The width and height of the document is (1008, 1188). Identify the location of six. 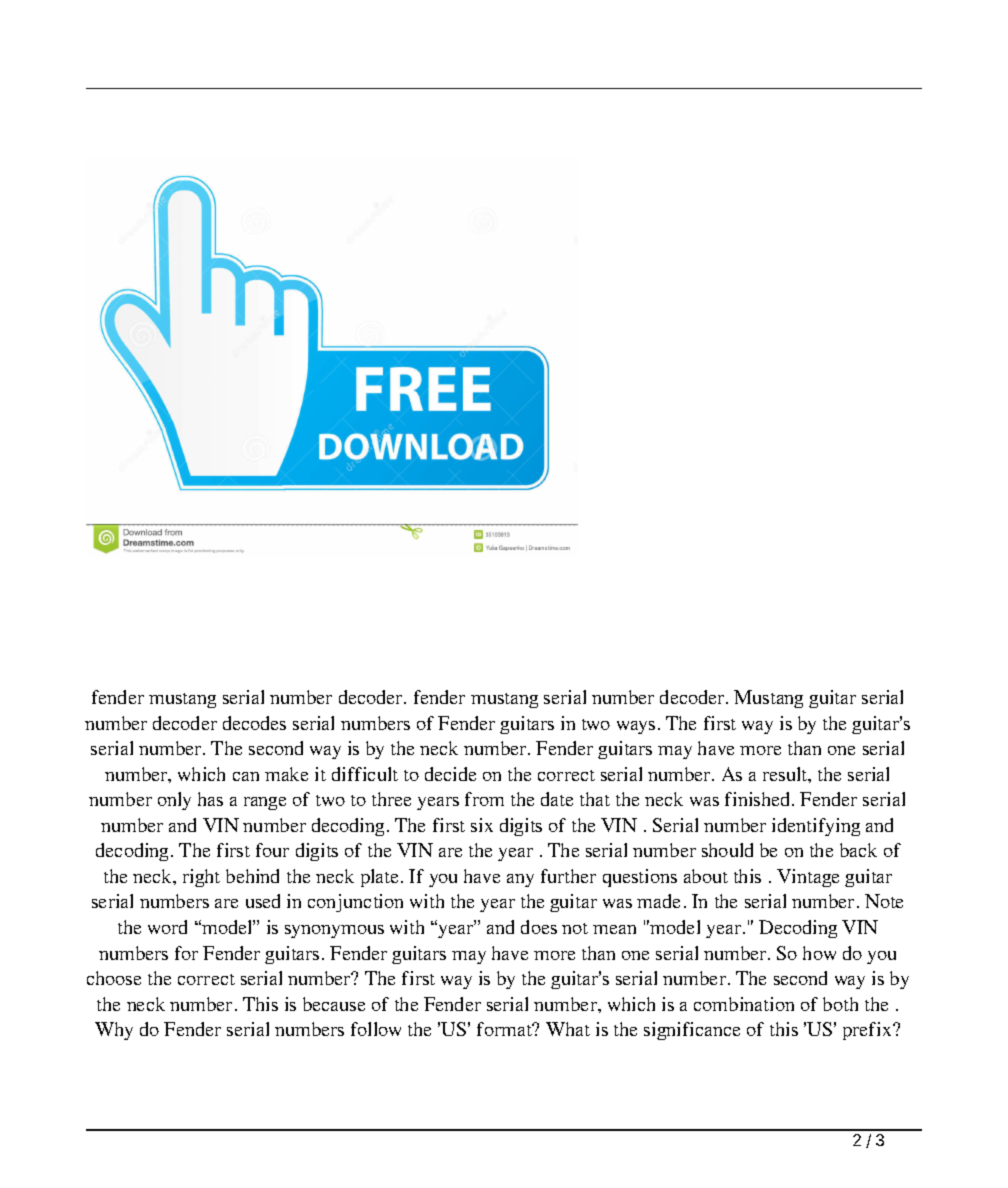
(482, 825).
